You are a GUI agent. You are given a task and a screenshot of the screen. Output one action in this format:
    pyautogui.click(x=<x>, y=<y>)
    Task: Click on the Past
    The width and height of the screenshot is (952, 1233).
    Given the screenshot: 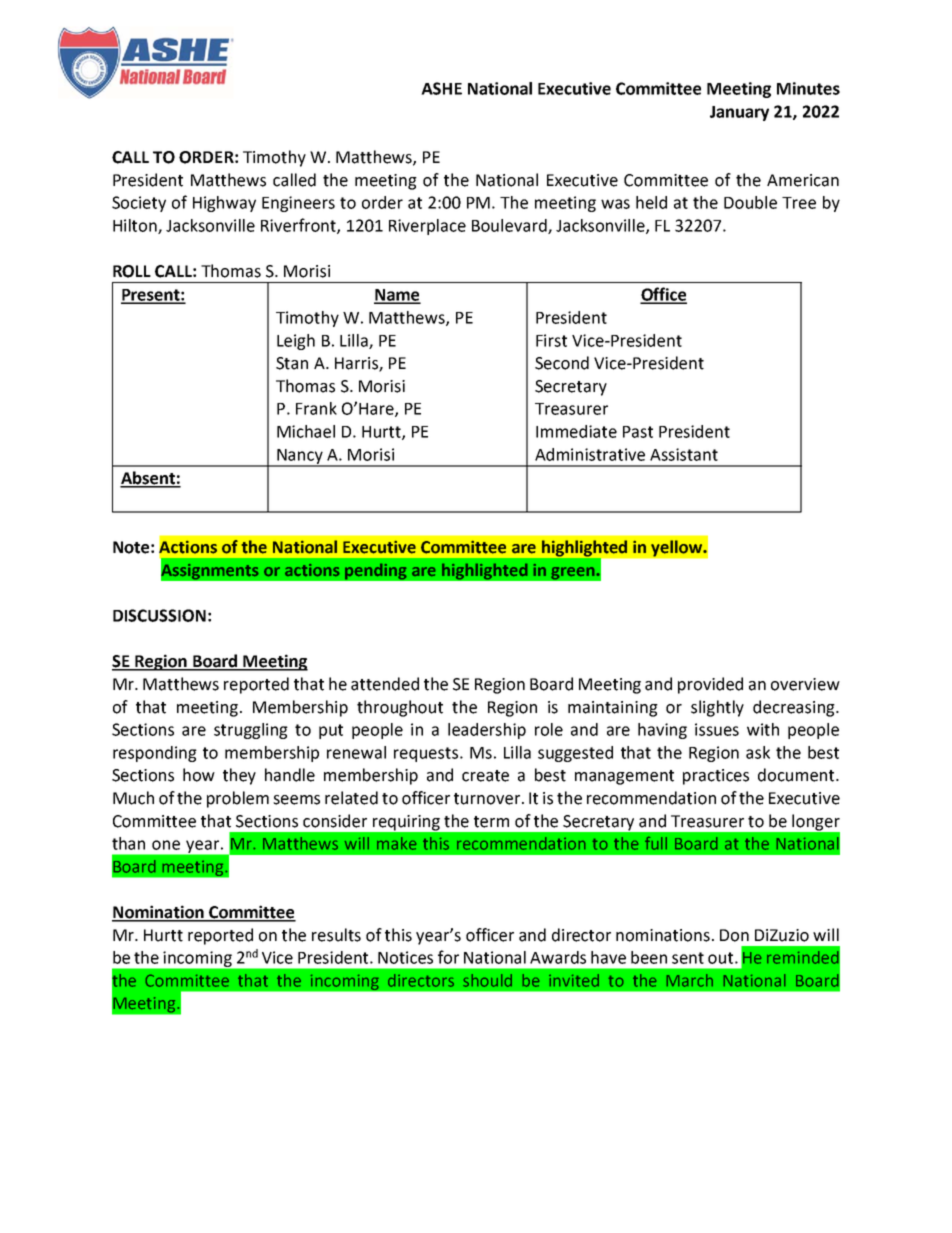 What is the action you would take?
    pyautogui.click(x=638, y=432)
